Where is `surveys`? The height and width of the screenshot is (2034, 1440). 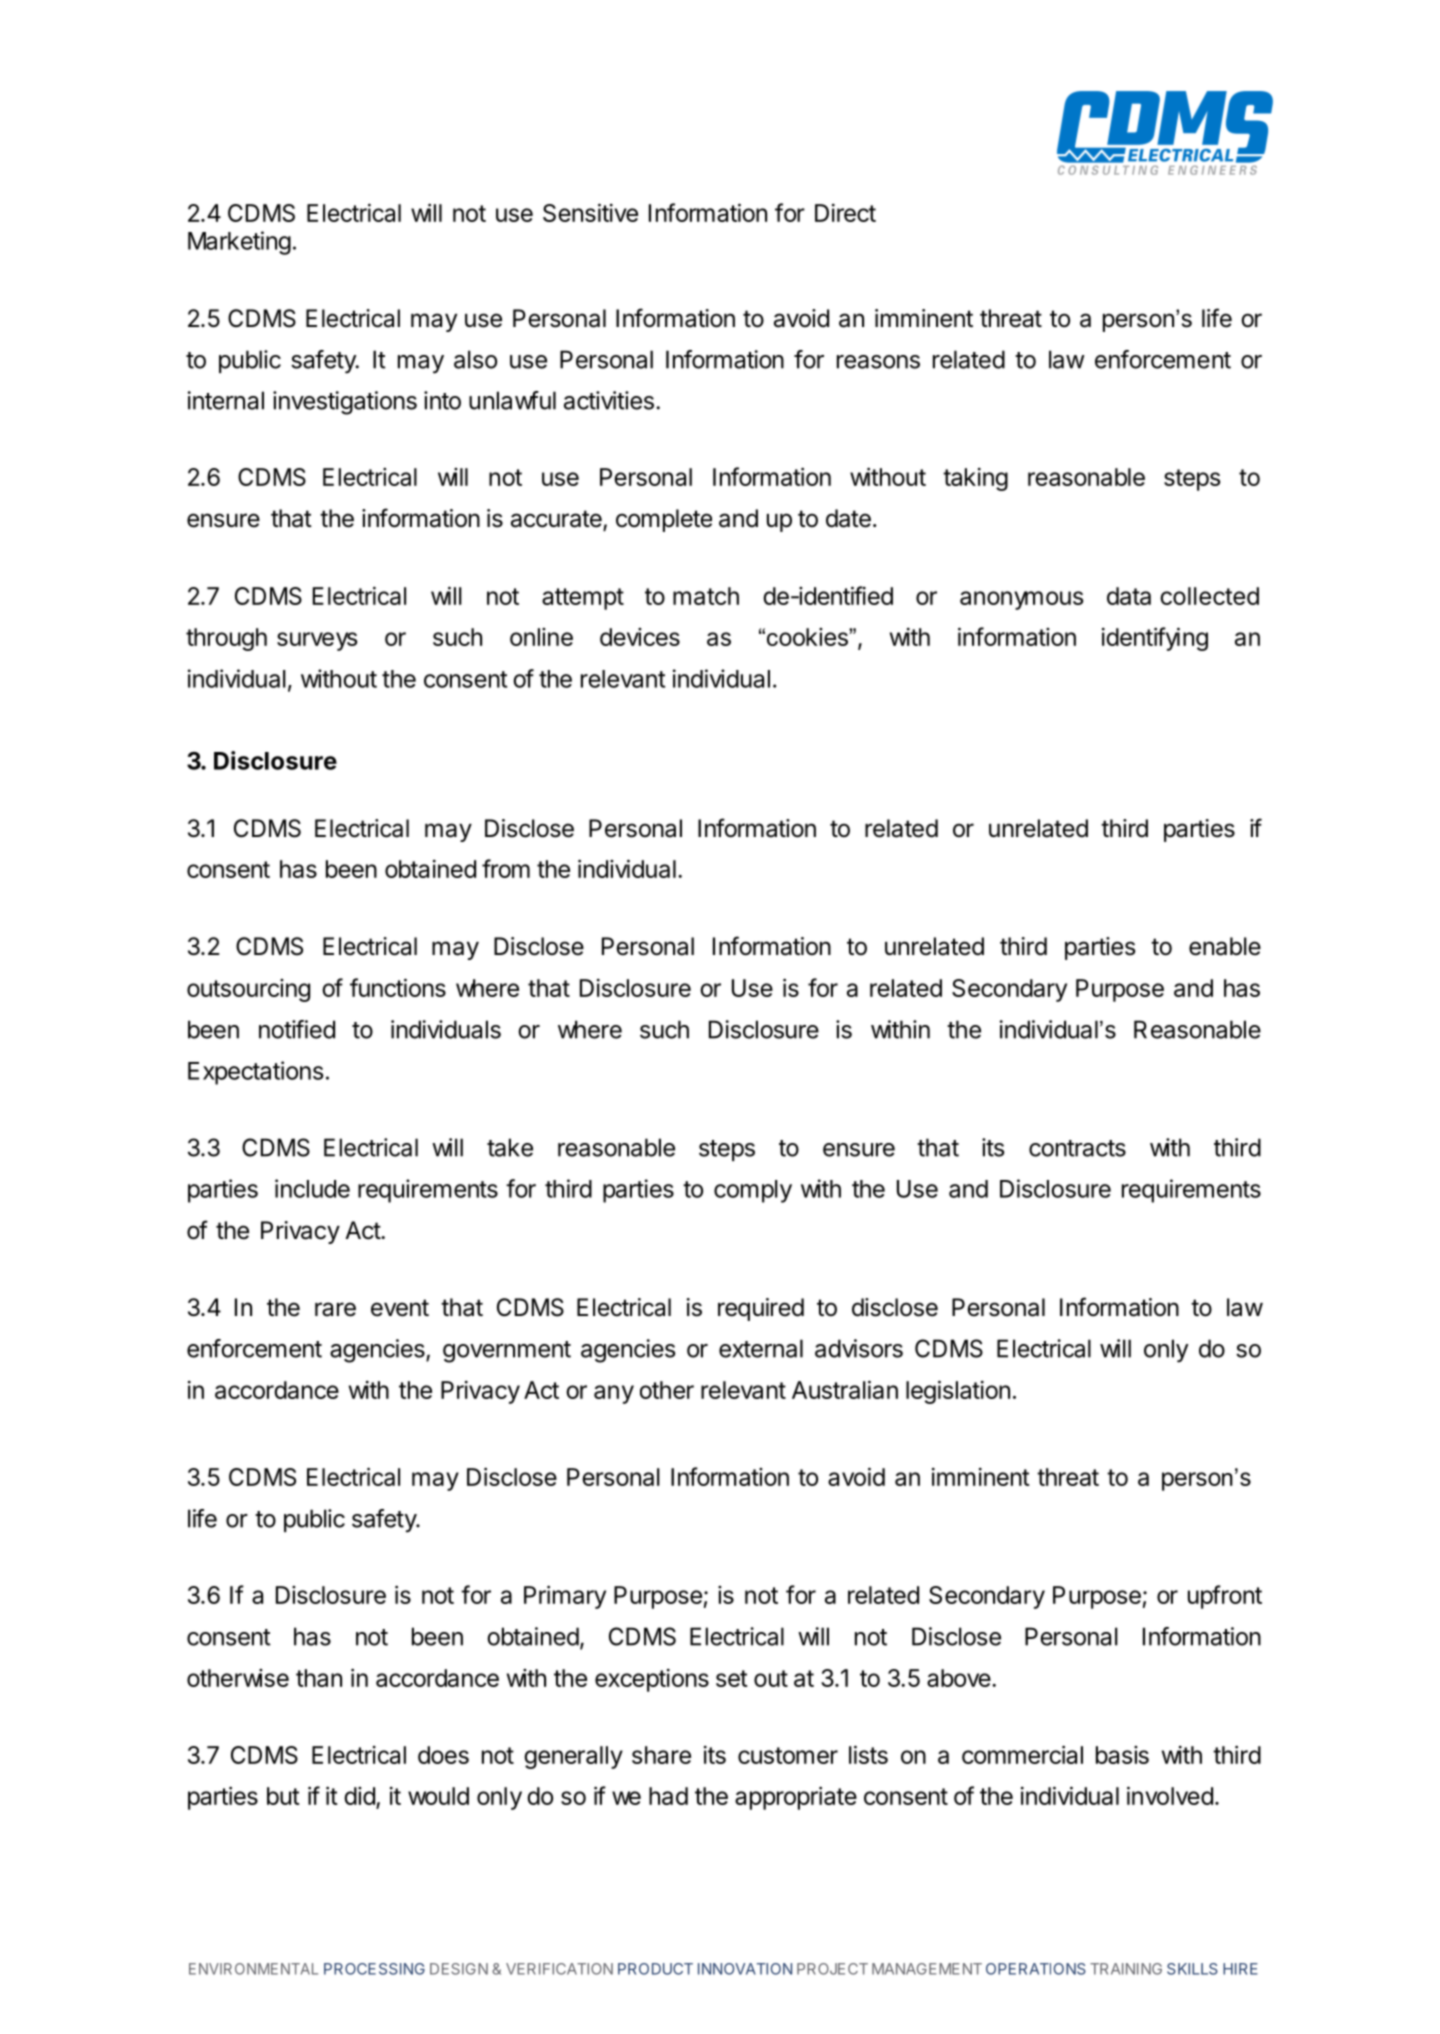
surveys is located at coordinates (317, 641).
